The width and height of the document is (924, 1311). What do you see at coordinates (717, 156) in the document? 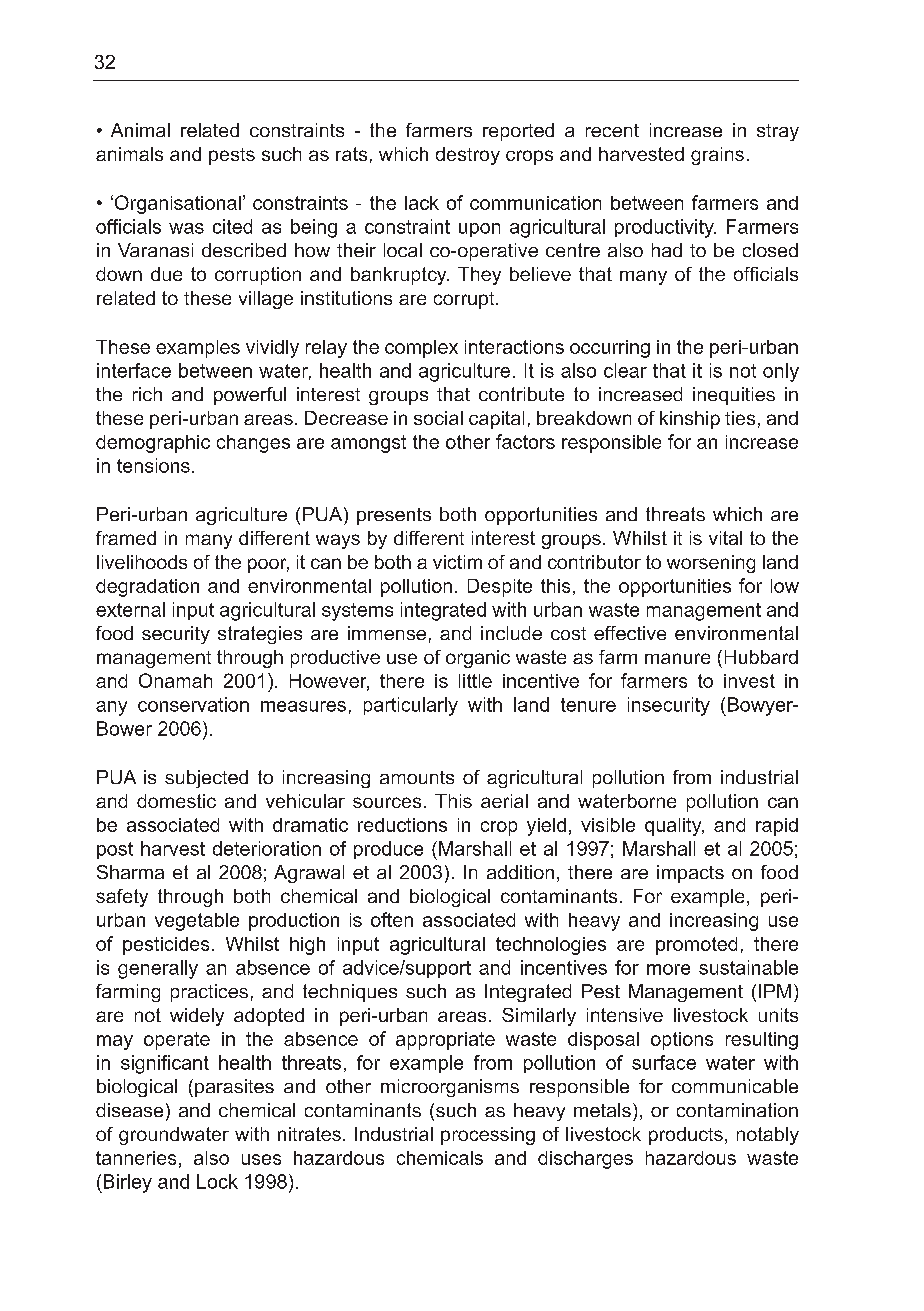
I see `grains` at bounding box center [717, 156].
